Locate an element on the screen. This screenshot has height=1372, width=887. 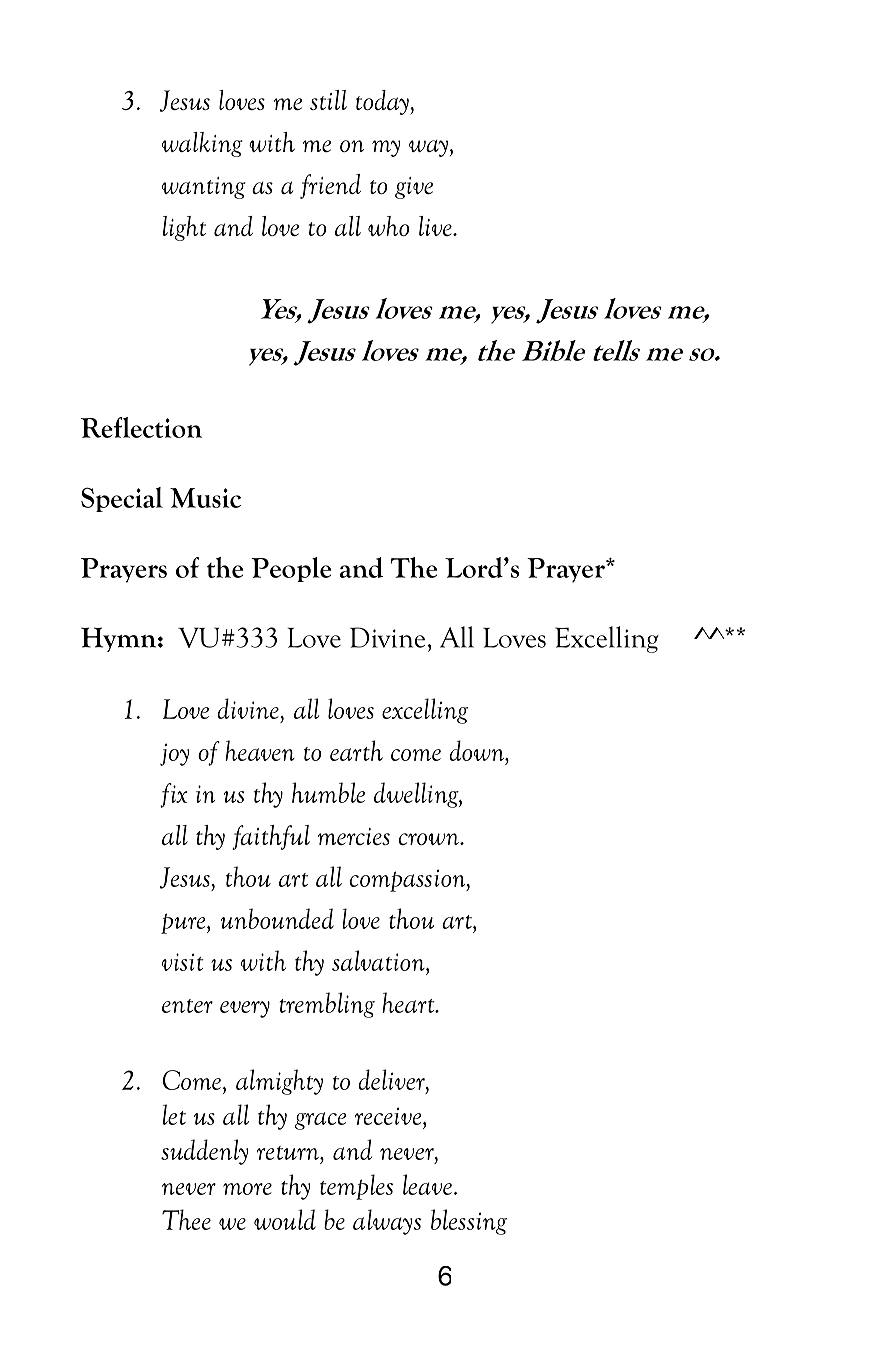
joy is located at coordinates (174, 754).
